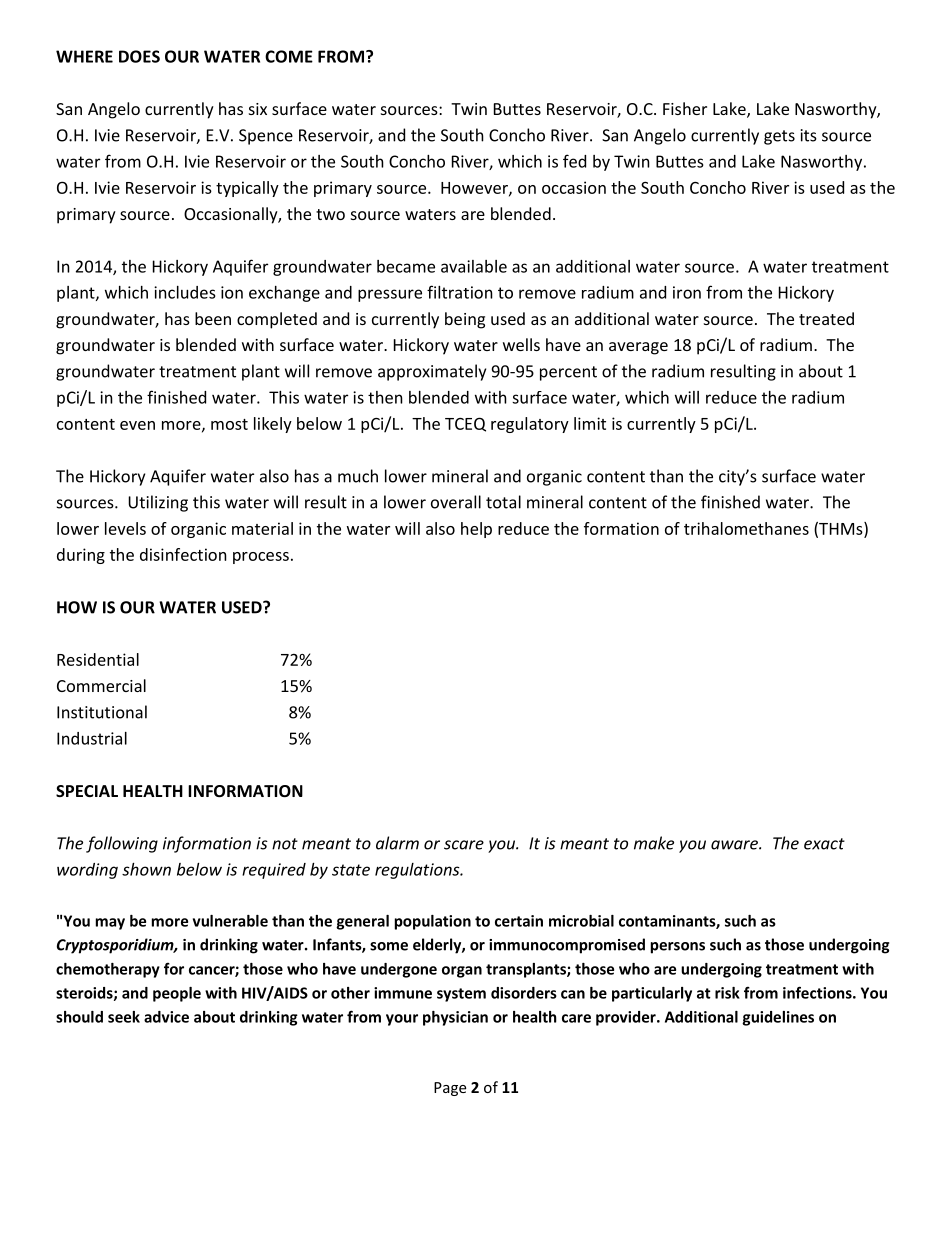 The image size is (952, 1233). I want to click on DOES, so click(139, 56).
